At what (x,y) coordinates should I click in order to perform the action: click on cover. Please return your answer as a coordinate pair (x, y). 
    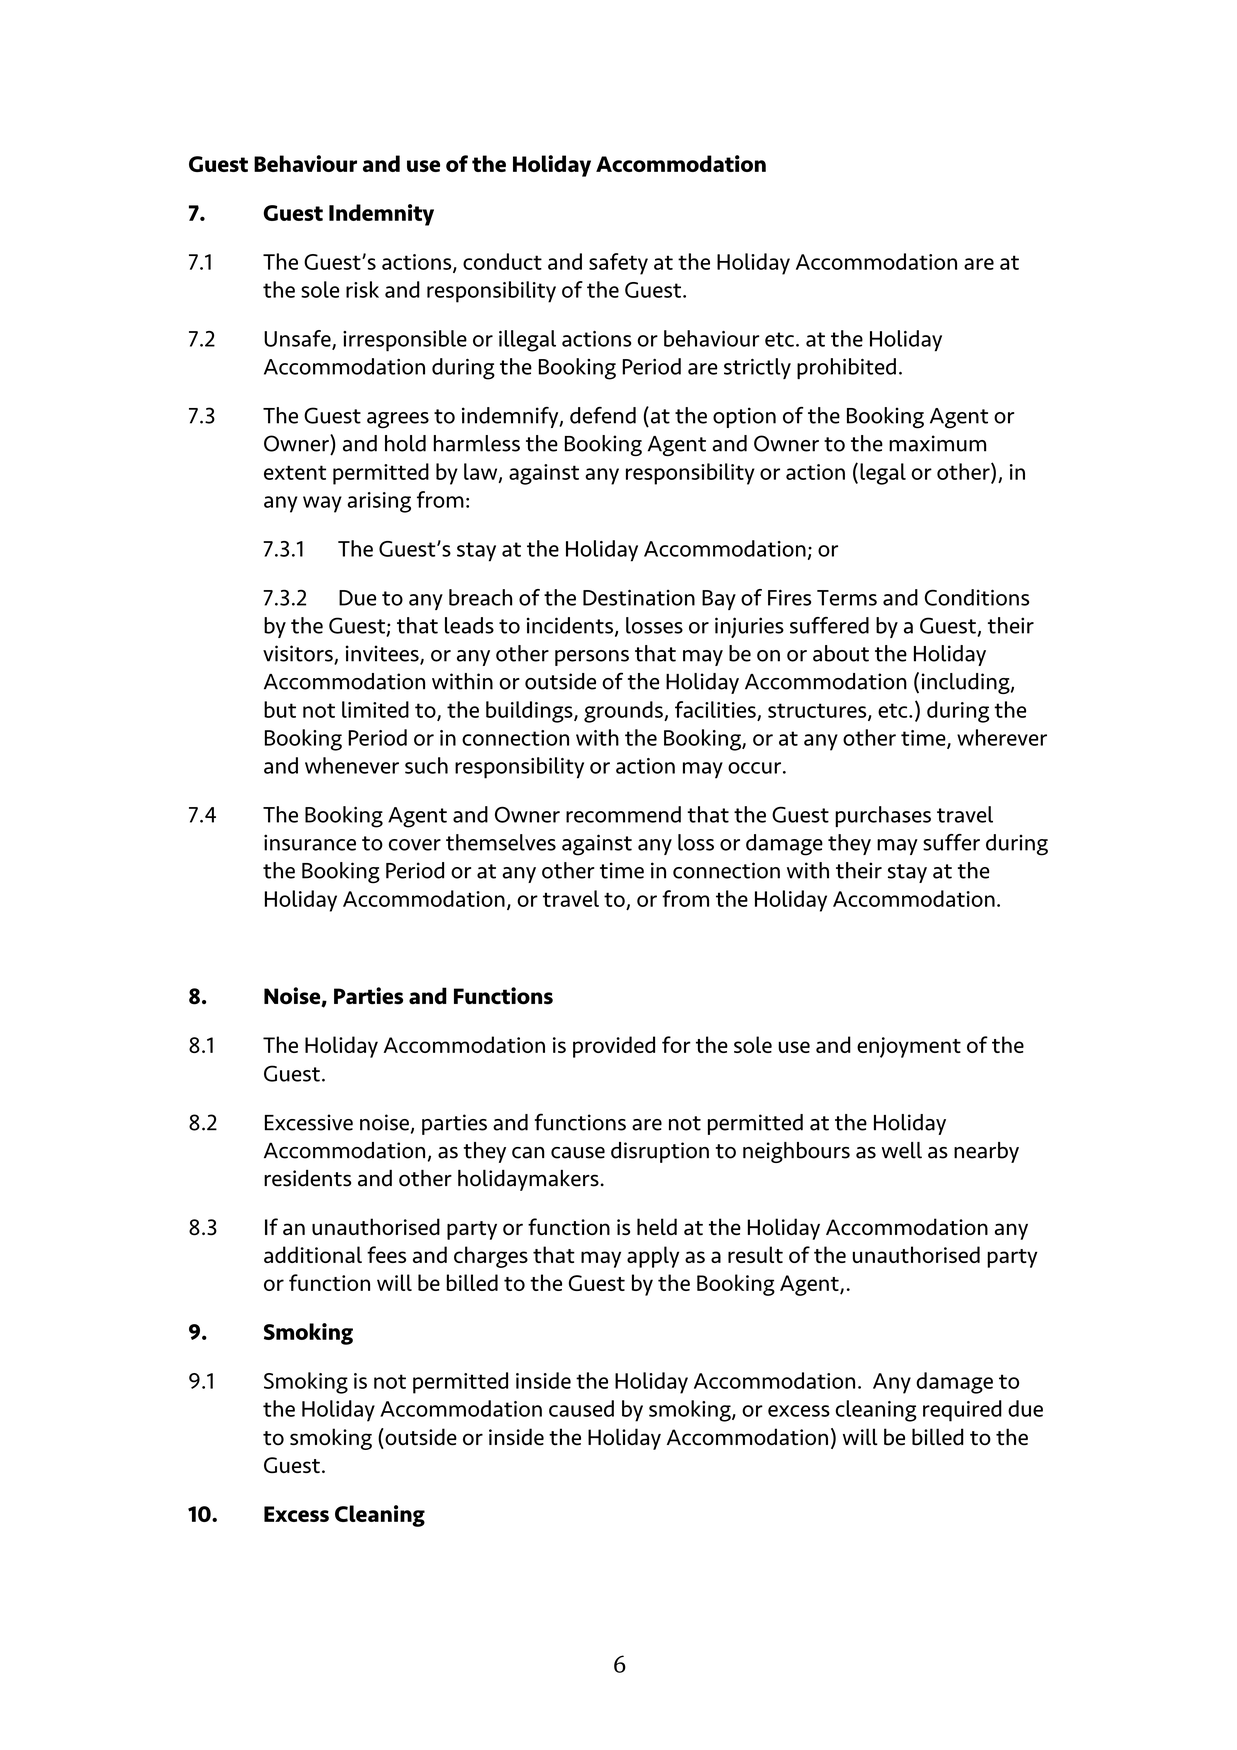
    Looking at the image, I should click on (415, 845).
